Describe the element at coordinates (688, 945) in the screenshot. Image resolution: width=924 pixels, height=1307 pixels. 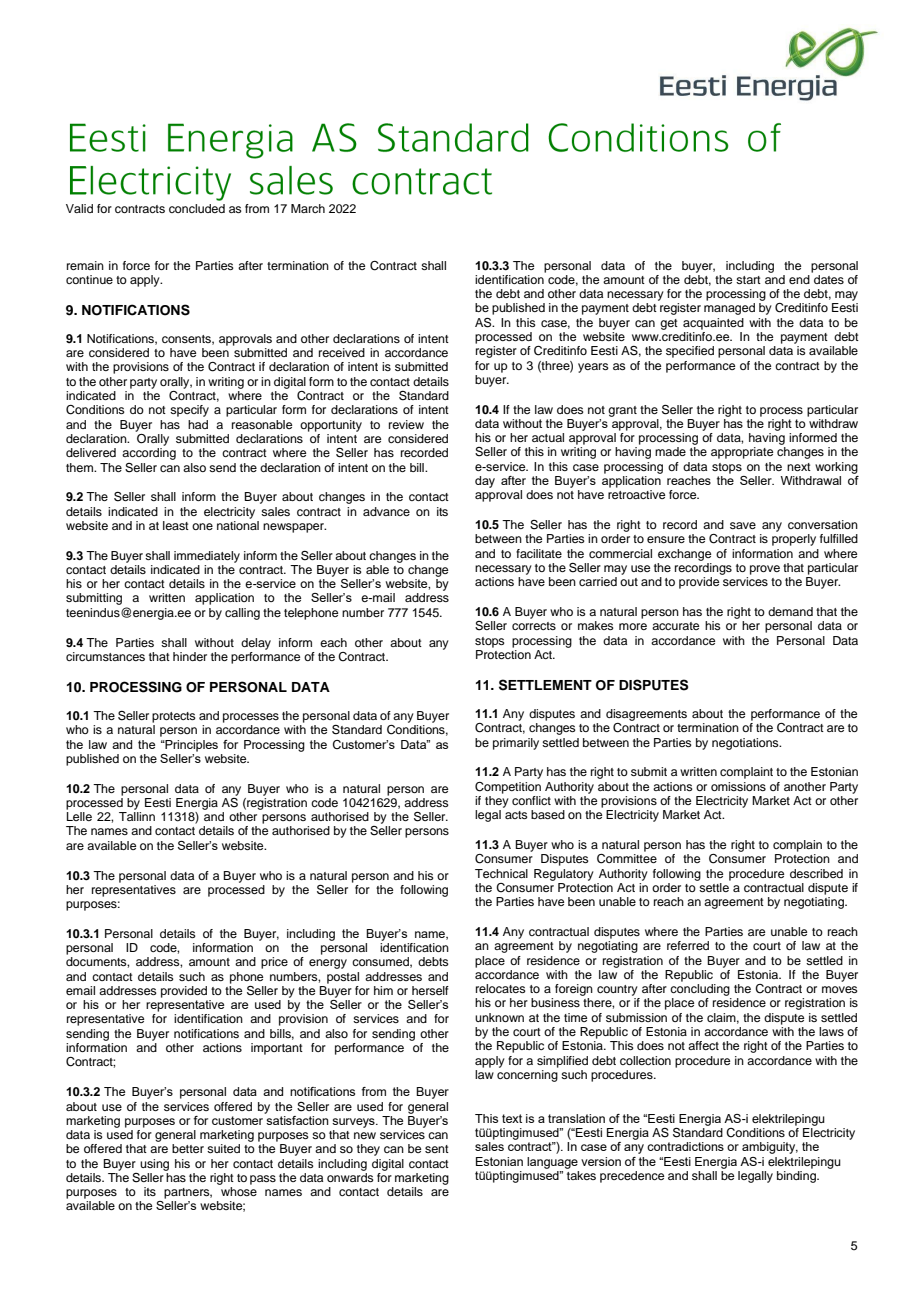
I see `referred` at that location.
